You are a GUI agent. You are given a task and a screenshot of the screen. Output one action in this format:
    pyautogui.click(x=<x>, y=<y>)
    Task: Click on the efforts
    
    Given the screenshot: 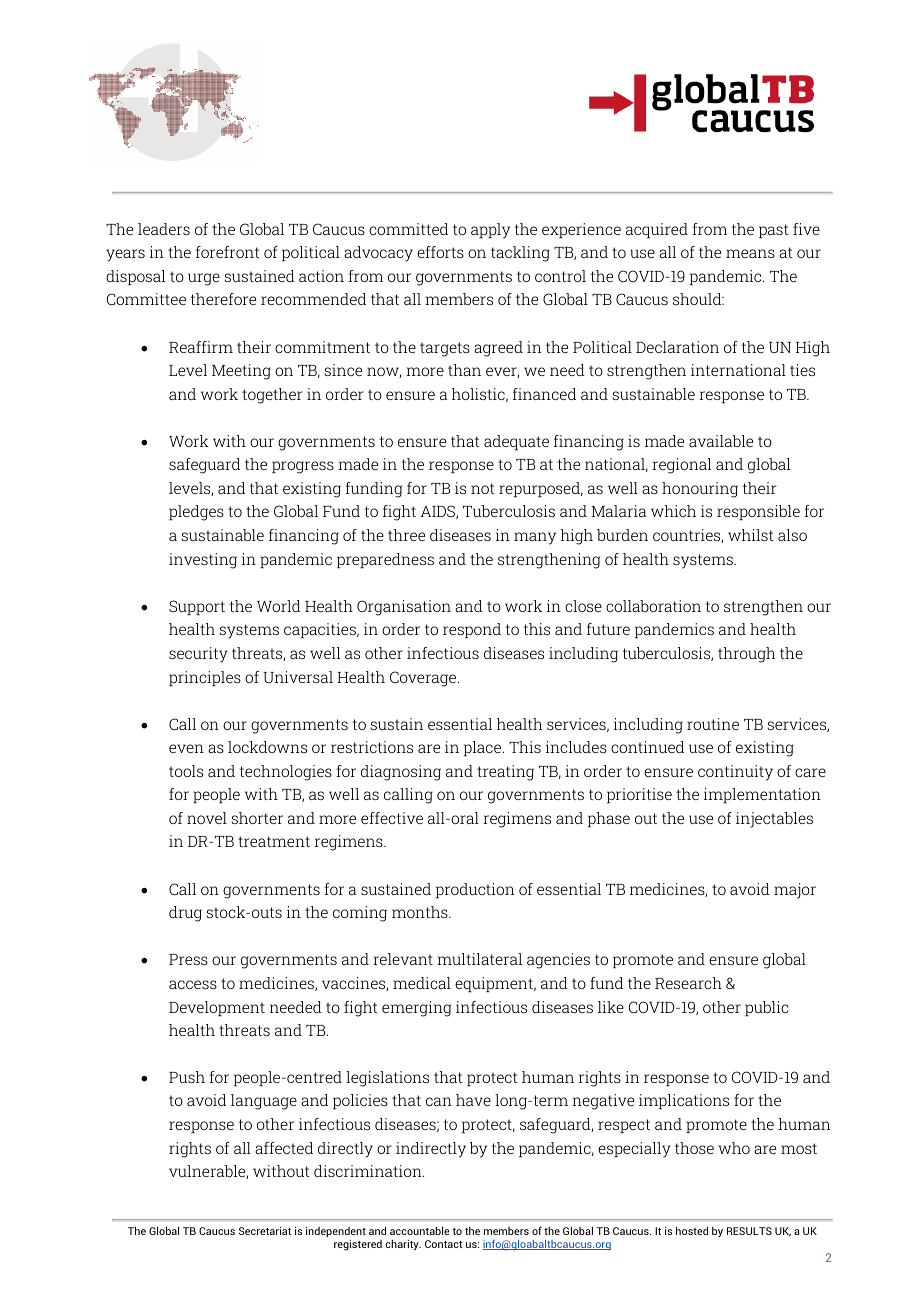 What is the action you would take?
    pyautogui.click(x=440, y=252)
